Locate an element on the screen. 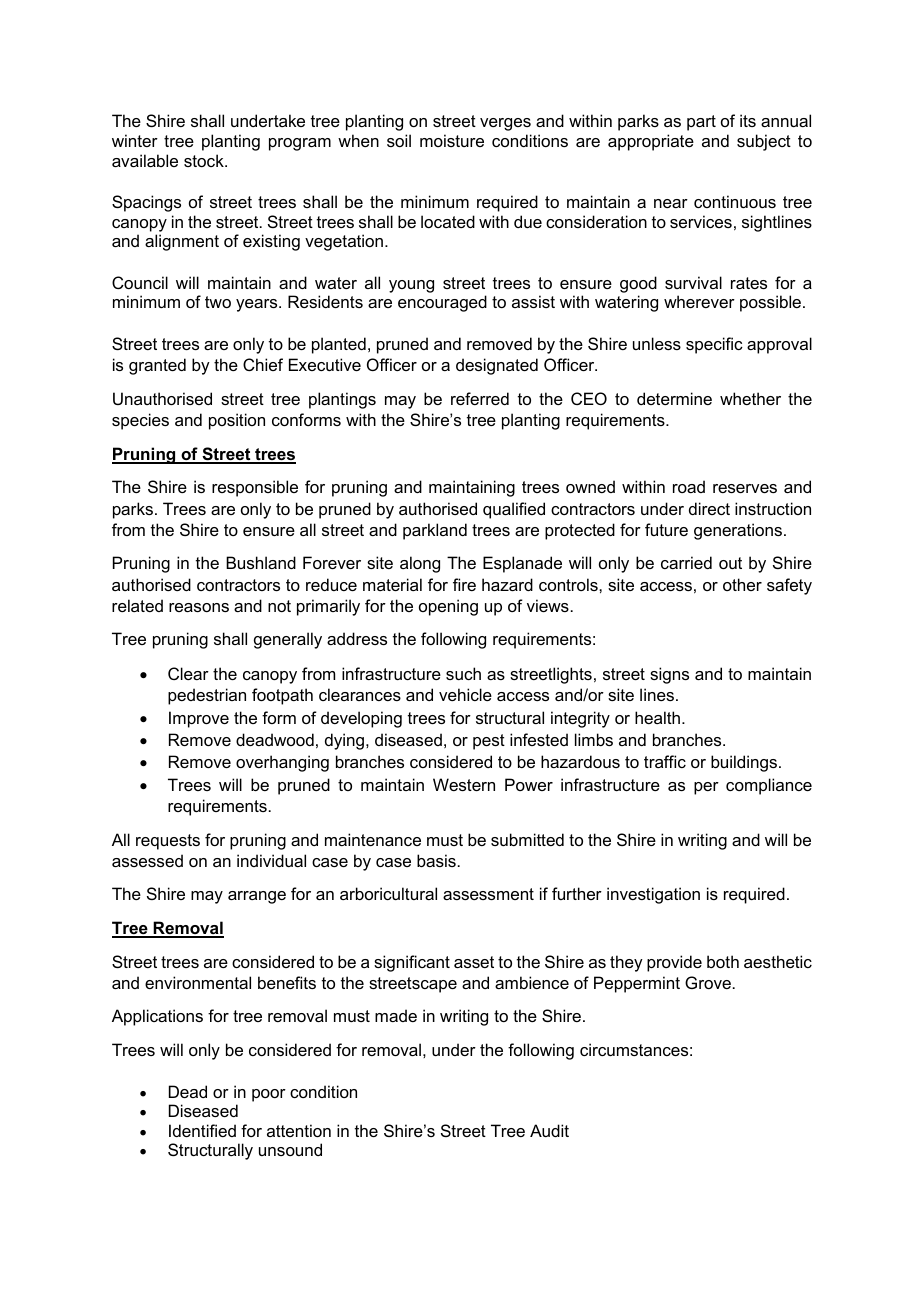  part is located at coordinates (701, 123).
